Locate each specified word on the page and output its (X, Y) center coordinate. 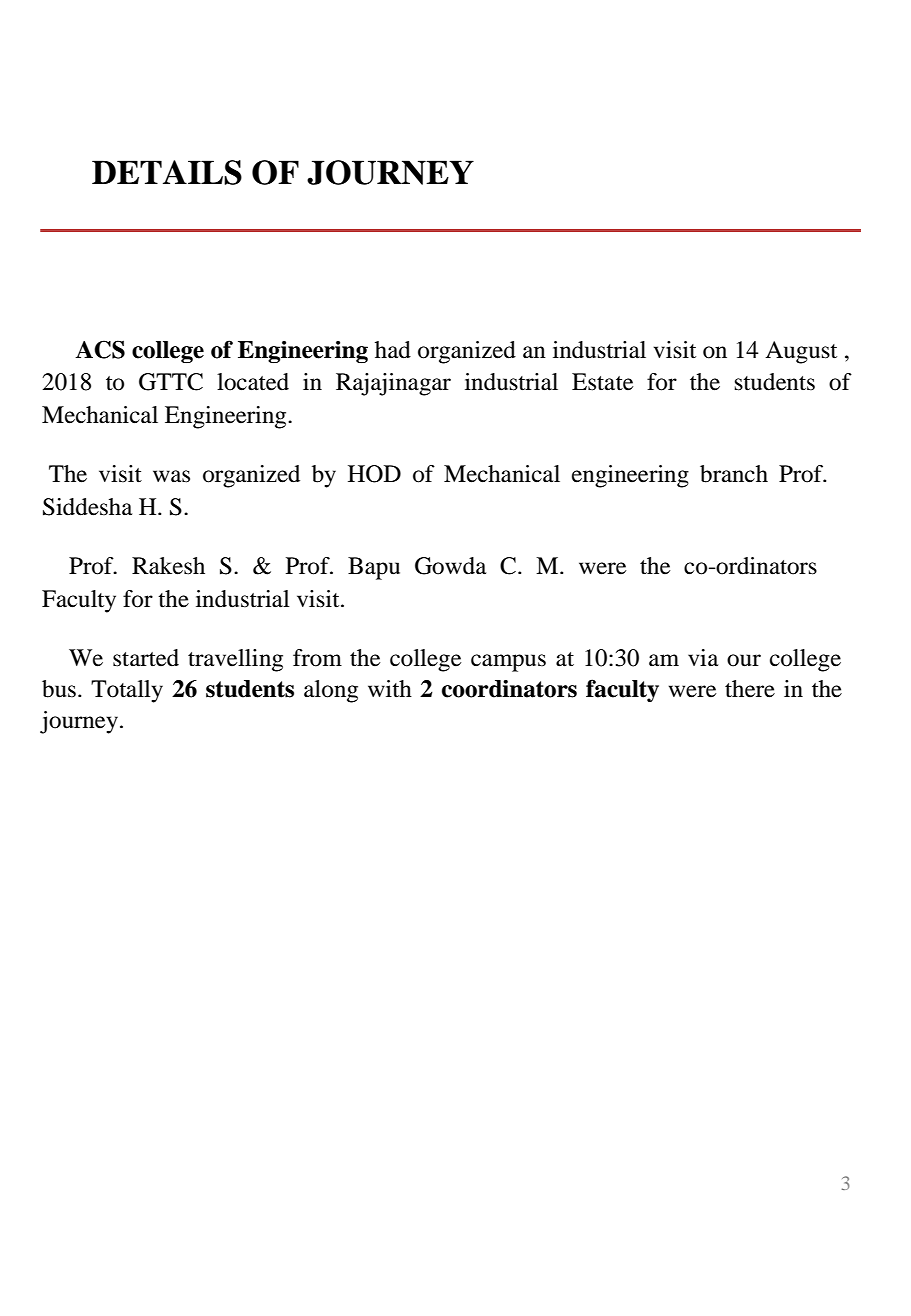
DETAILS (167, 172)
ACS (100, 349)
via (703, 658)
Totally (127, 691)
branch (734, 474)
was (171, 476)
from (317, 658)
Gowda (450, 566)
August (801, 352)
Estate (602, 382)
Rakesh (168, 566)
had (393, 350)
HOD (374, 474)
